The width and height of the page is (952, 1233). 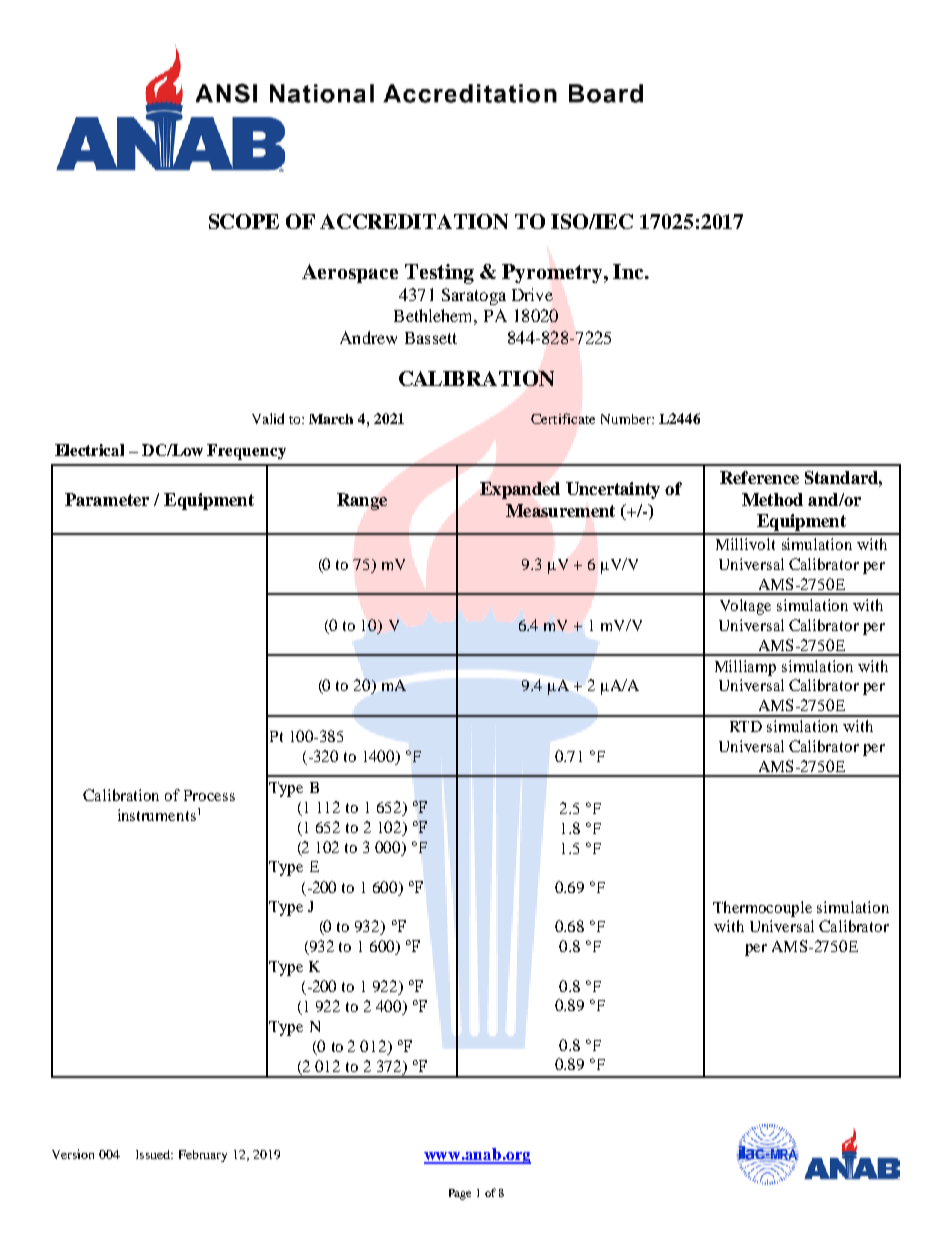 What do you see at coordinates (362, 501) in the page?
I see `Range` at bounding box center [362, 501].
